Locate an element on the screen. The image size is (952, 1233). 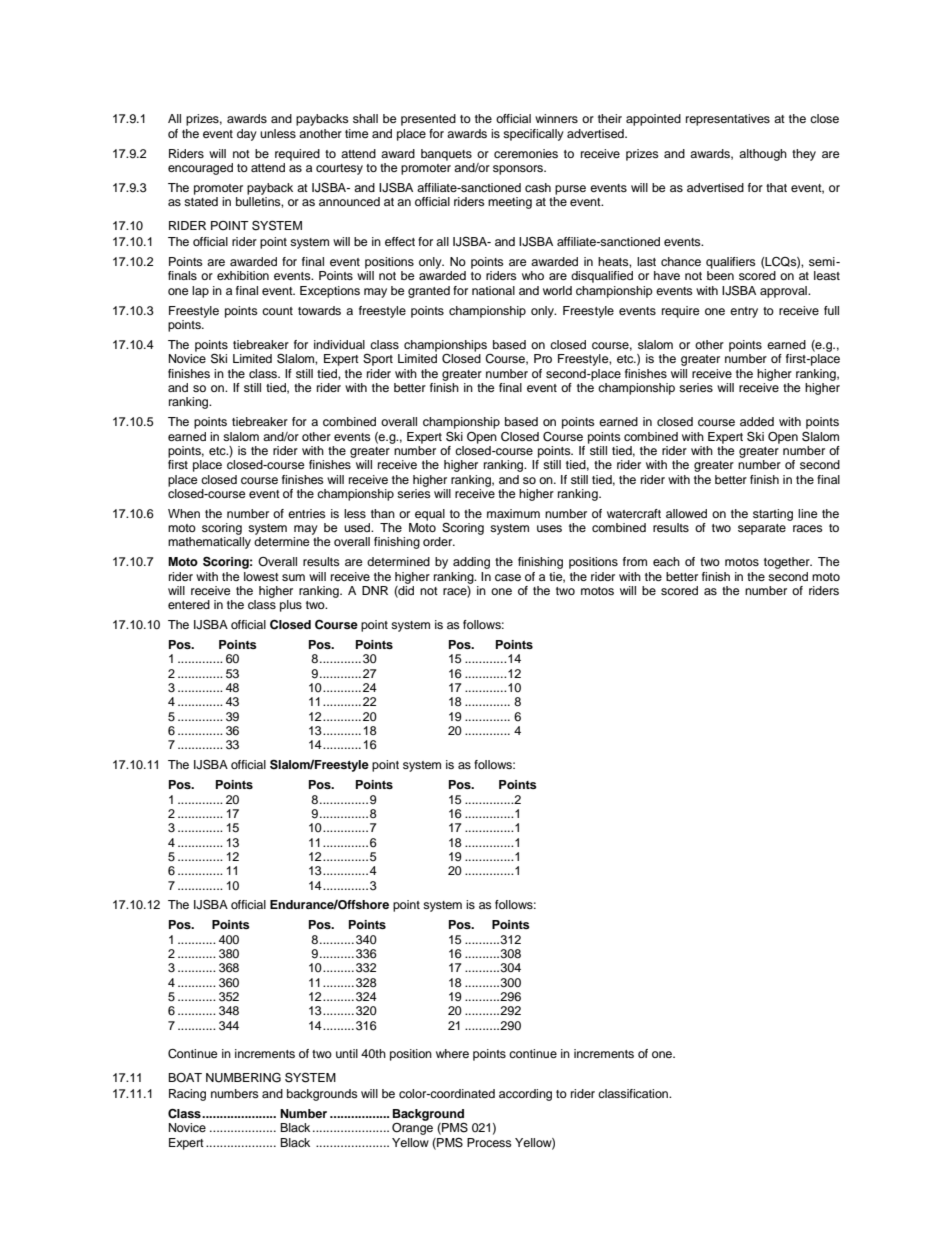
together is located at coordinates (788, 563).
